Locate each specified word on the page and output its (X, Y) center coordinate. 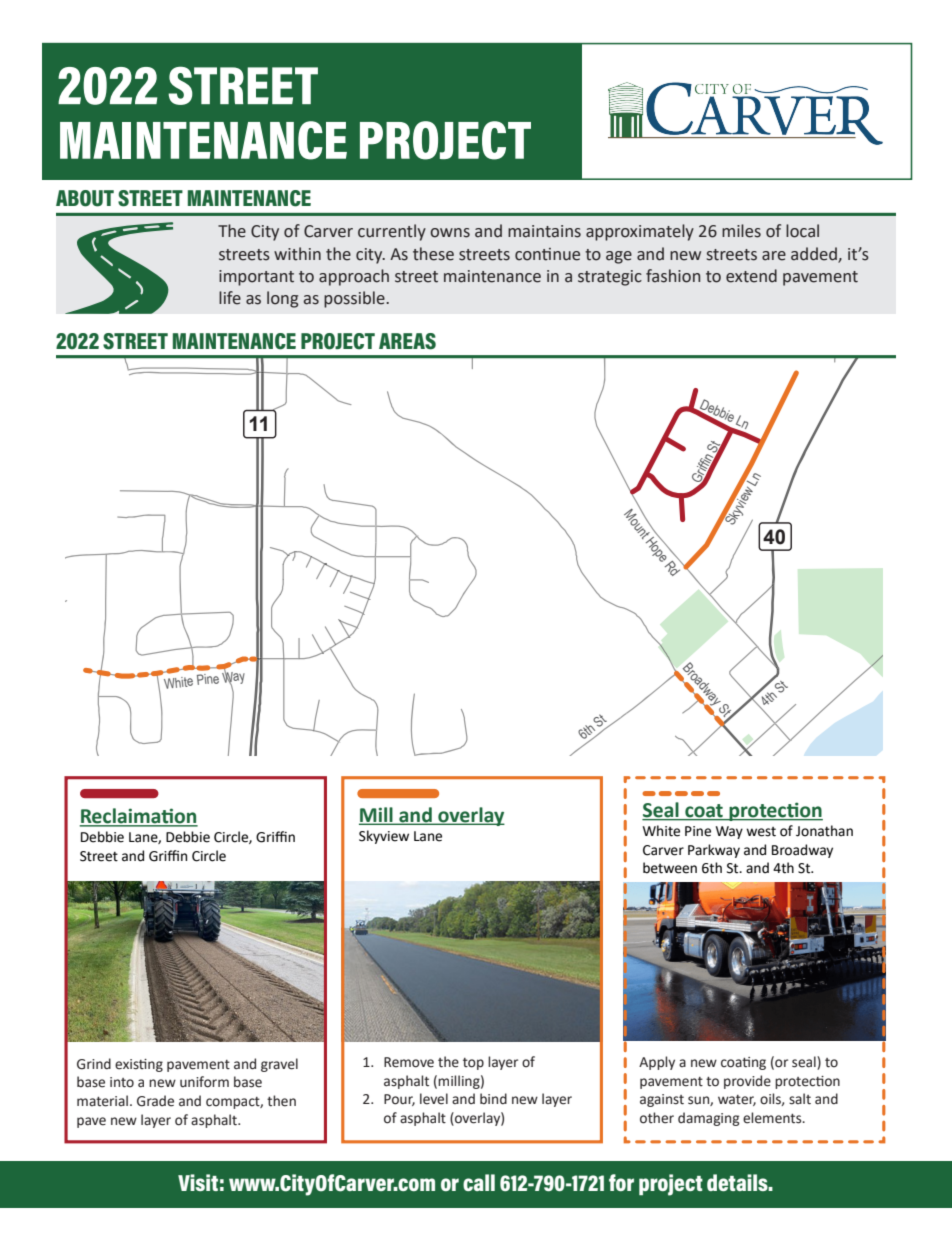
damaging (709, 1119)
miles (741, 231)
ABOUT (85, 198)
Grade (155, 1101)
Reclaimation (138, 817)
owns (450, 233)
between (670, 868)
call (479, 1182)
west (761, 832)
